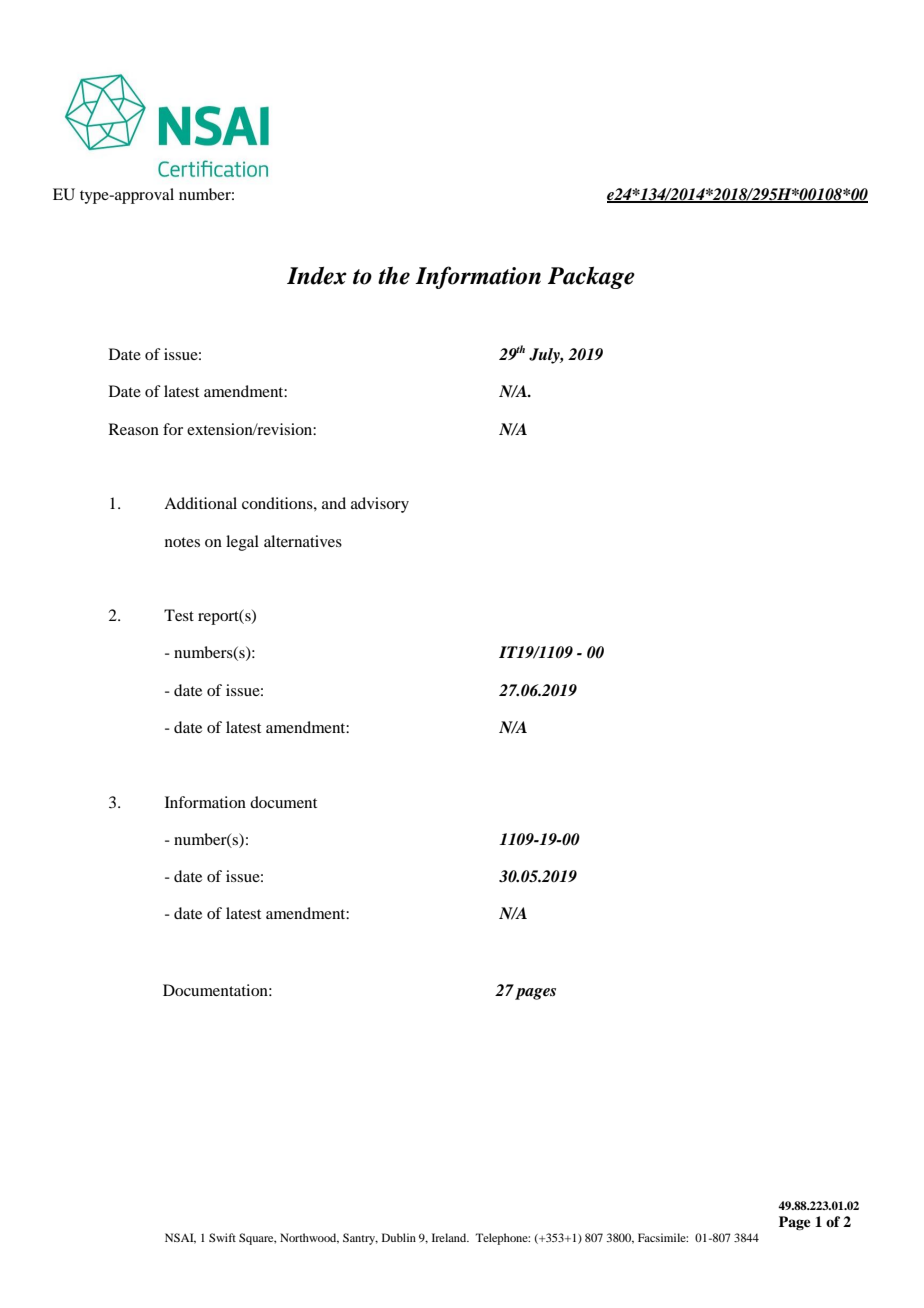 The width and height of the screenshot is (924, 1308). Describe the element at coordinates (222, 1237) in the screenshot. I see `Swift` at that location.
